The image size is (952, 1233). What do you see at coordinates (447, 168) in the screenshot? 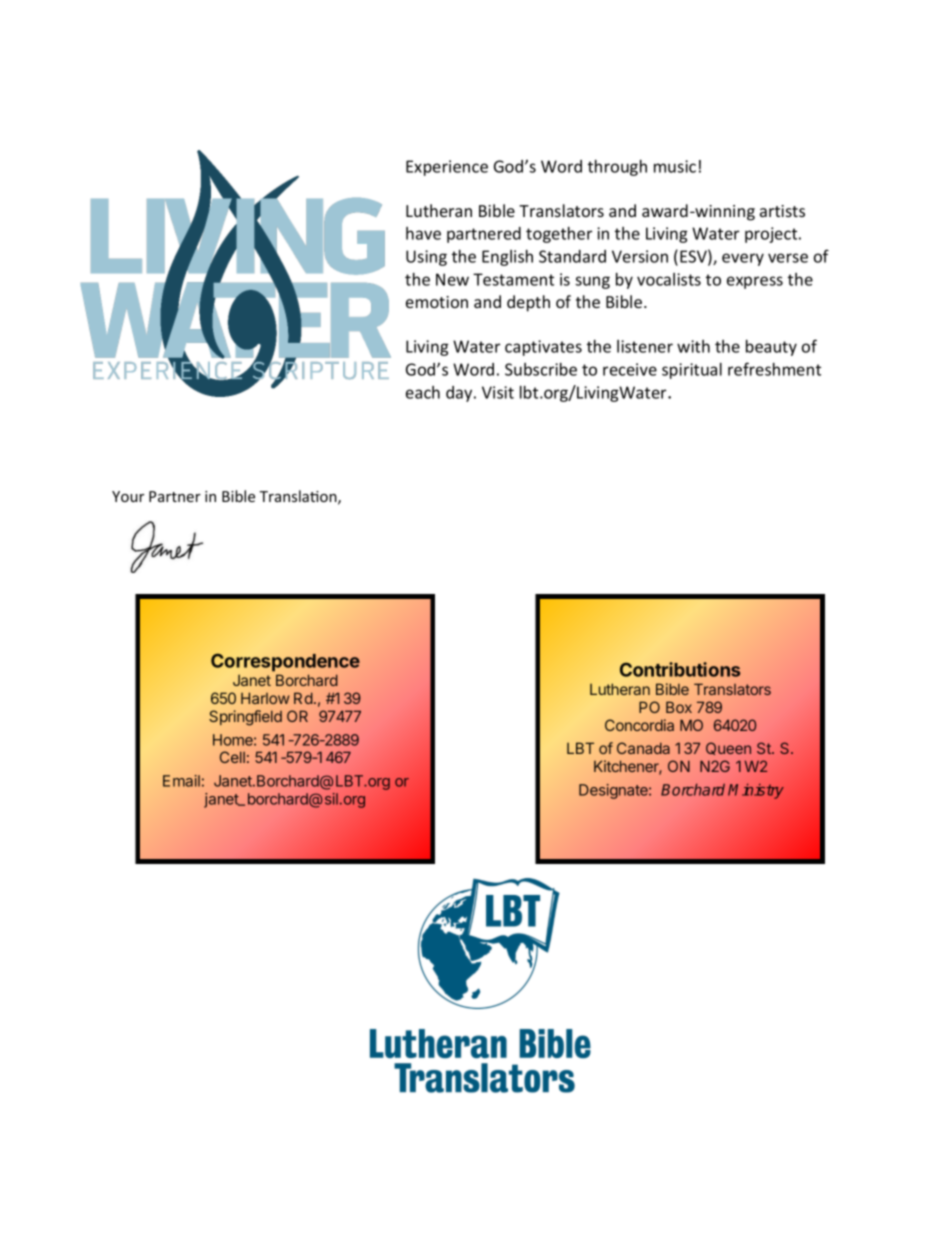
I see `Experience` at bounding box center [447, 168].
